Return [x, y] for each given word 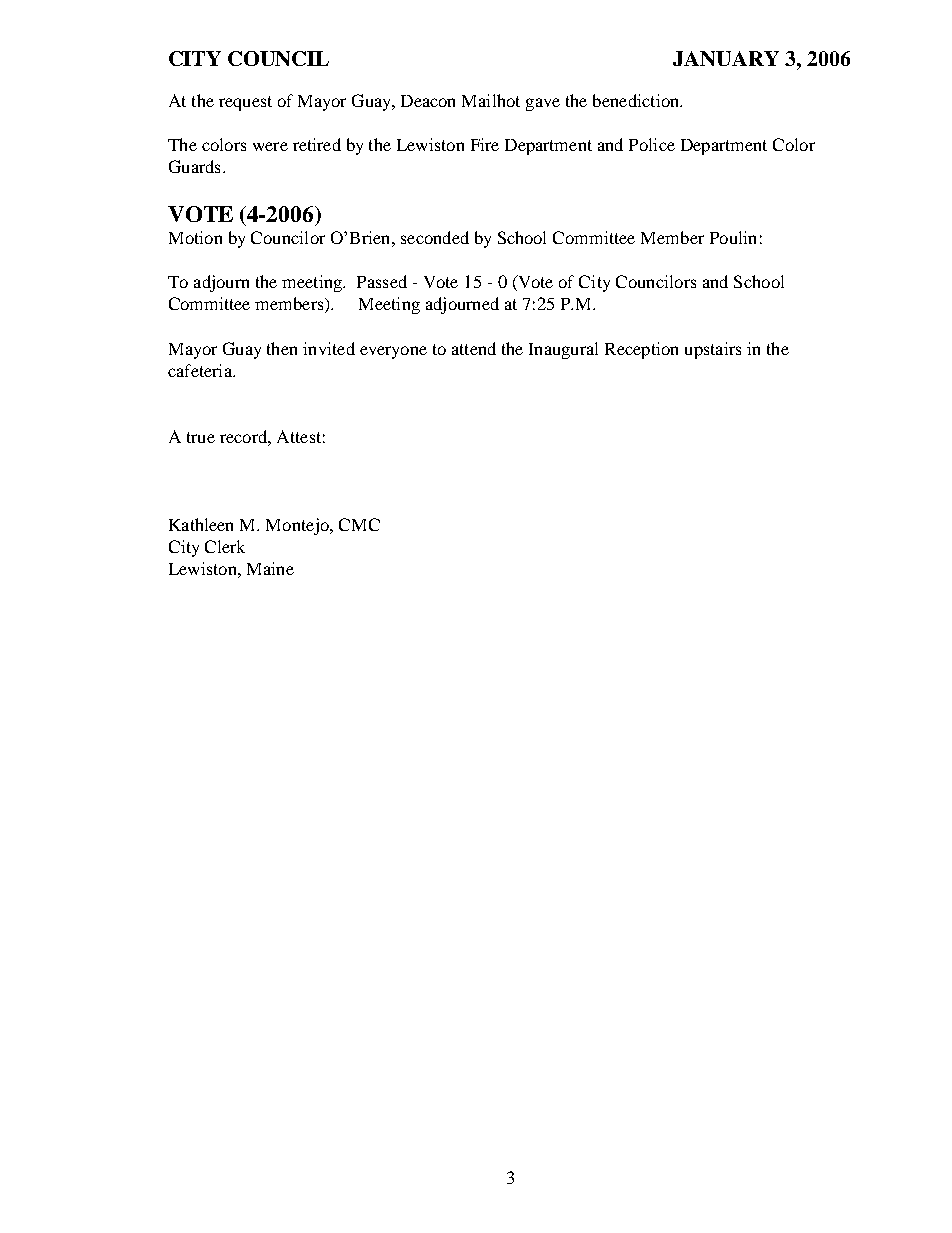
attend [474, 348]
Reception [641, 350]
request [245, 103]
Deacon [428, 101]
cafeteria [201, 370]
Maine [270, 568]
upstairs [713, 350]
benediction [637, 100]
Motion [195, 237]
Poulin [733, 237]
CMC [359, 524]
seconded [435, 237]
